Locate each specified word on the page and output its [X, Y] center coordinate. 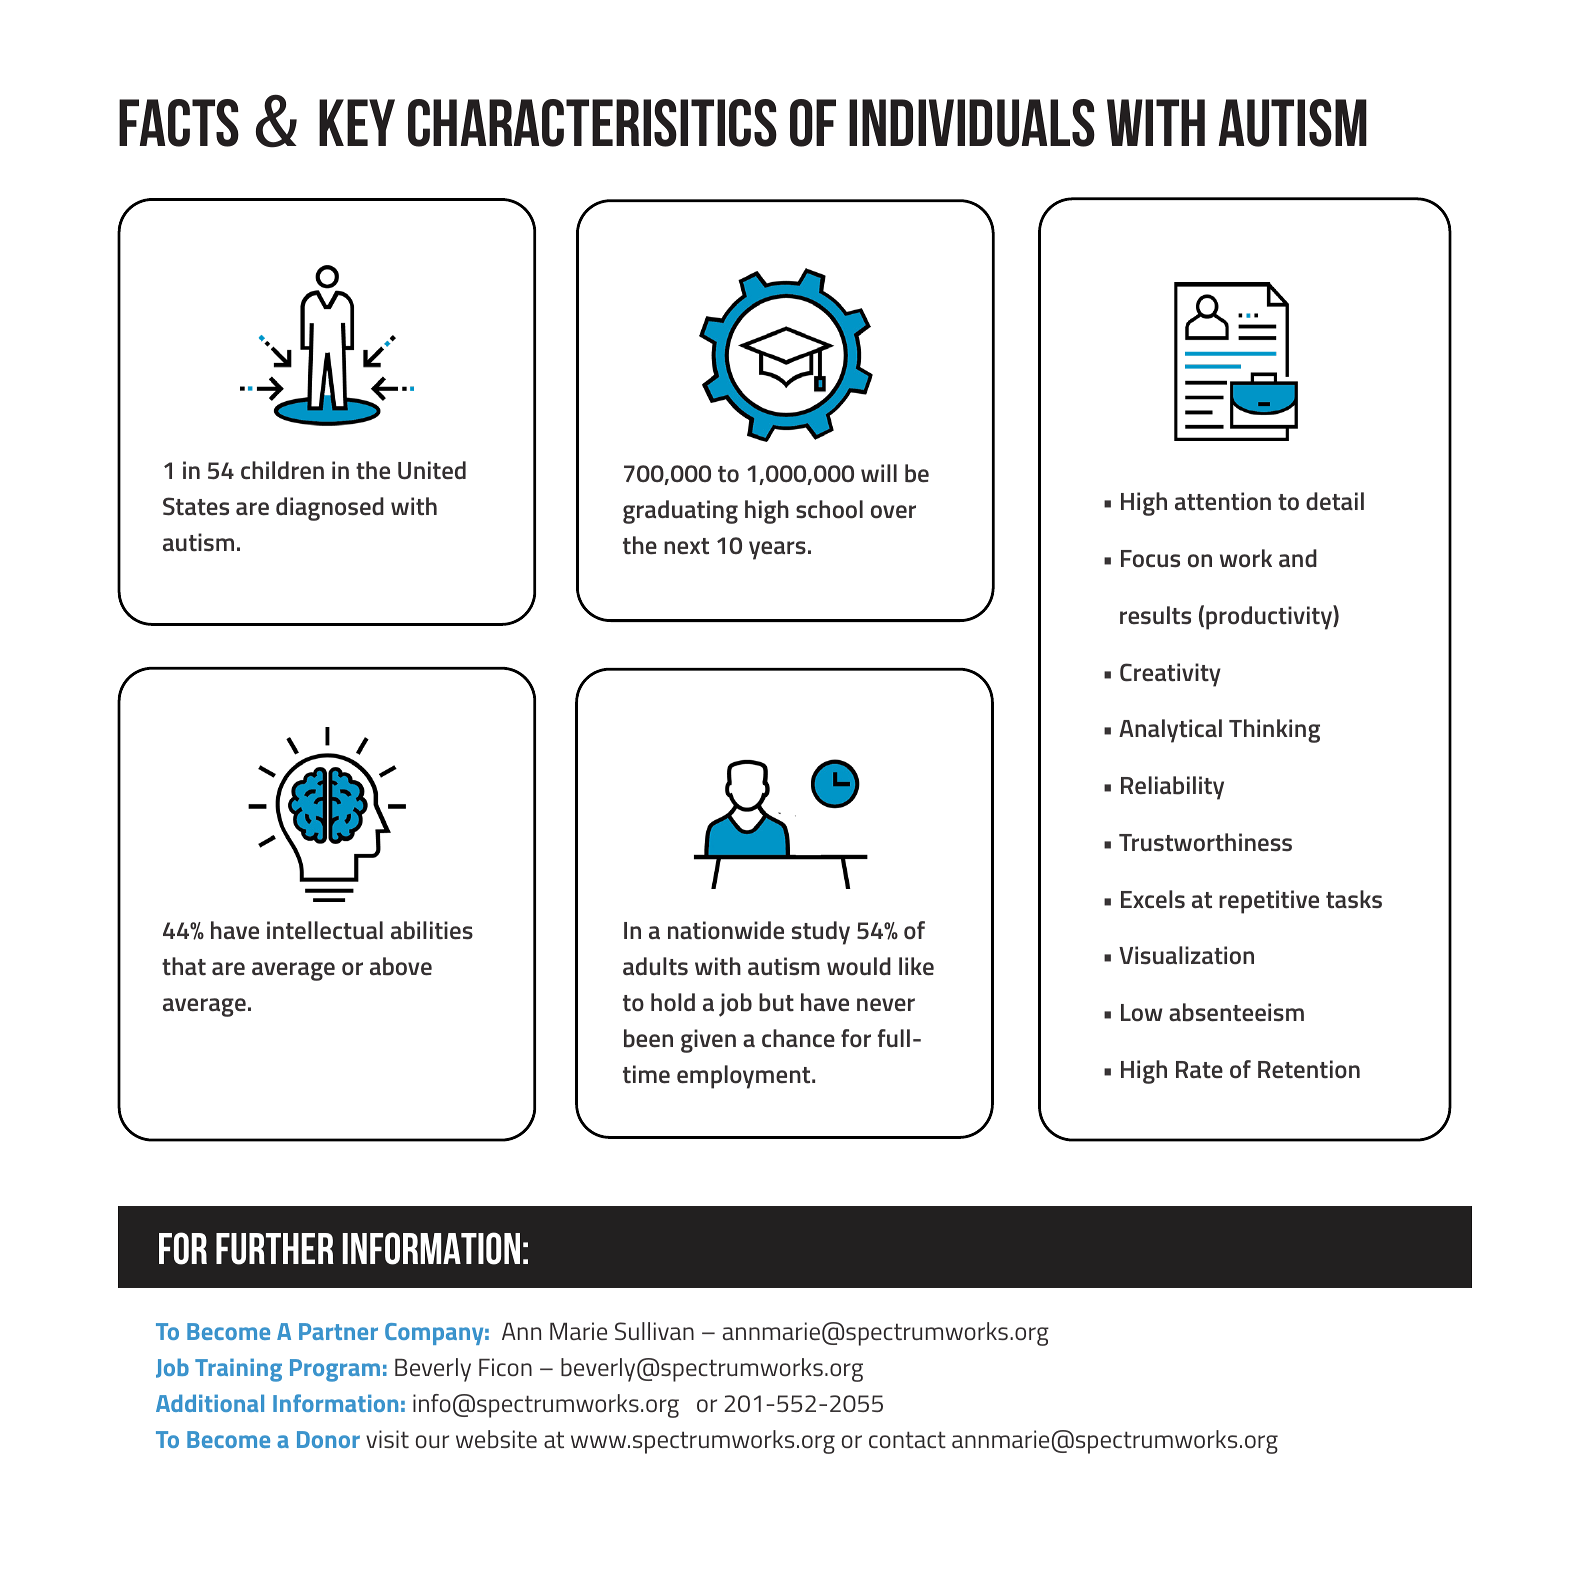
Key [357, 122]
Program [335, 1370]
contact [907, 1439]
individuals [972, 123]
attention [1223, 501]
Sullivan [654, 1331]
